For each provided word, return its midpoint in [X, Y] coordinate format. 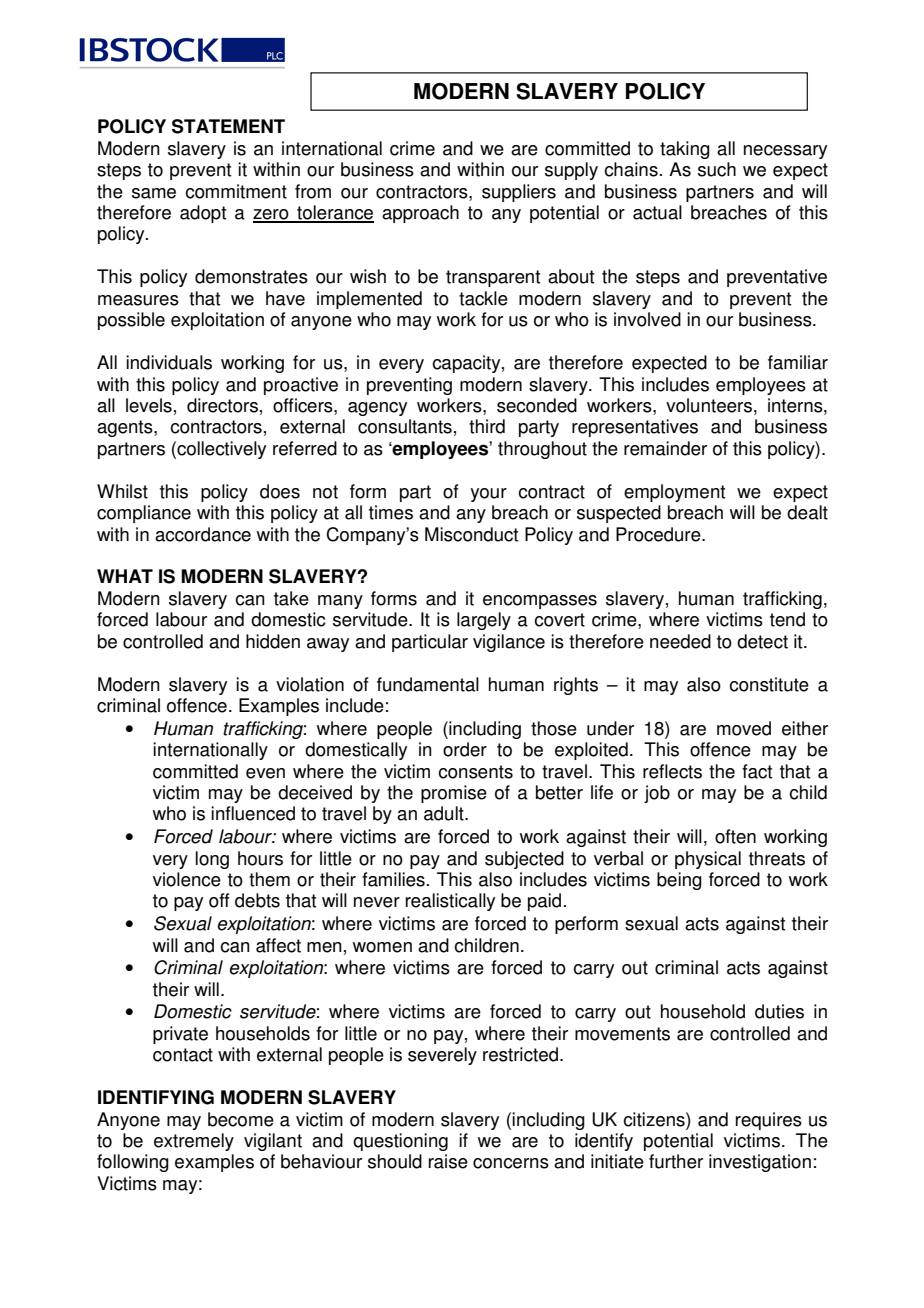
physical [708, 860]
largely [484, 621]
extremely [194, 1142]
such [717, 169]
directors [222, 405]
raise [448, 1161]
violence [187, 879]
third [487, 426]
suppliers [519, 193]
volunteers [709, 405]
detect [762, 641]
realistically [450, 902]
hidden [273, 641]
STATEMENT [228, 126]
